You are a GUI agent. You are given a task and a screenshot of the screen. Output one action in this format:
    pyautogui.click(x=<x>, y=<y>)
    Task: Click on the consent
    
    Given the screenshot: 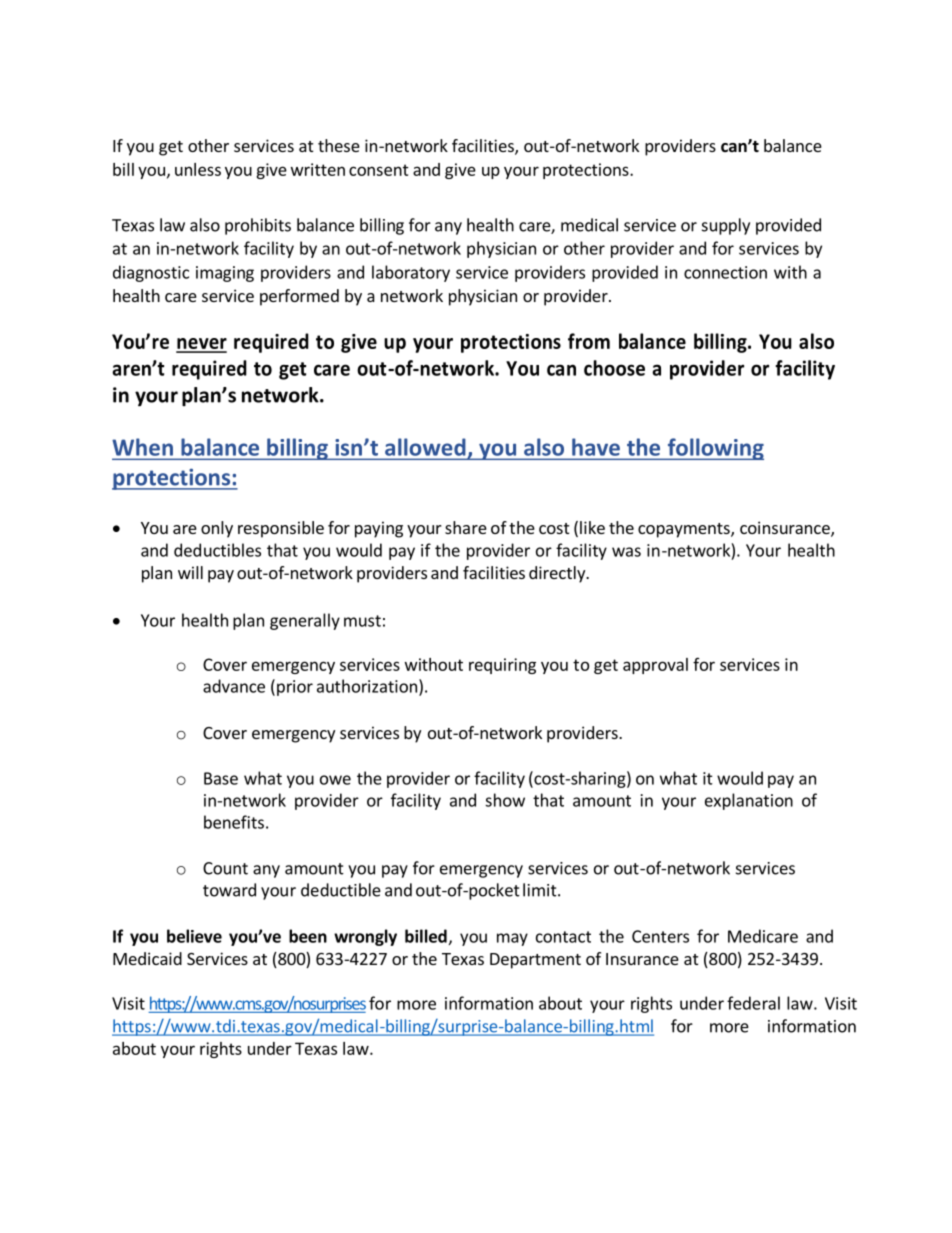 What is the action you would take?
    pyautogui.click(x=379, y=170)
